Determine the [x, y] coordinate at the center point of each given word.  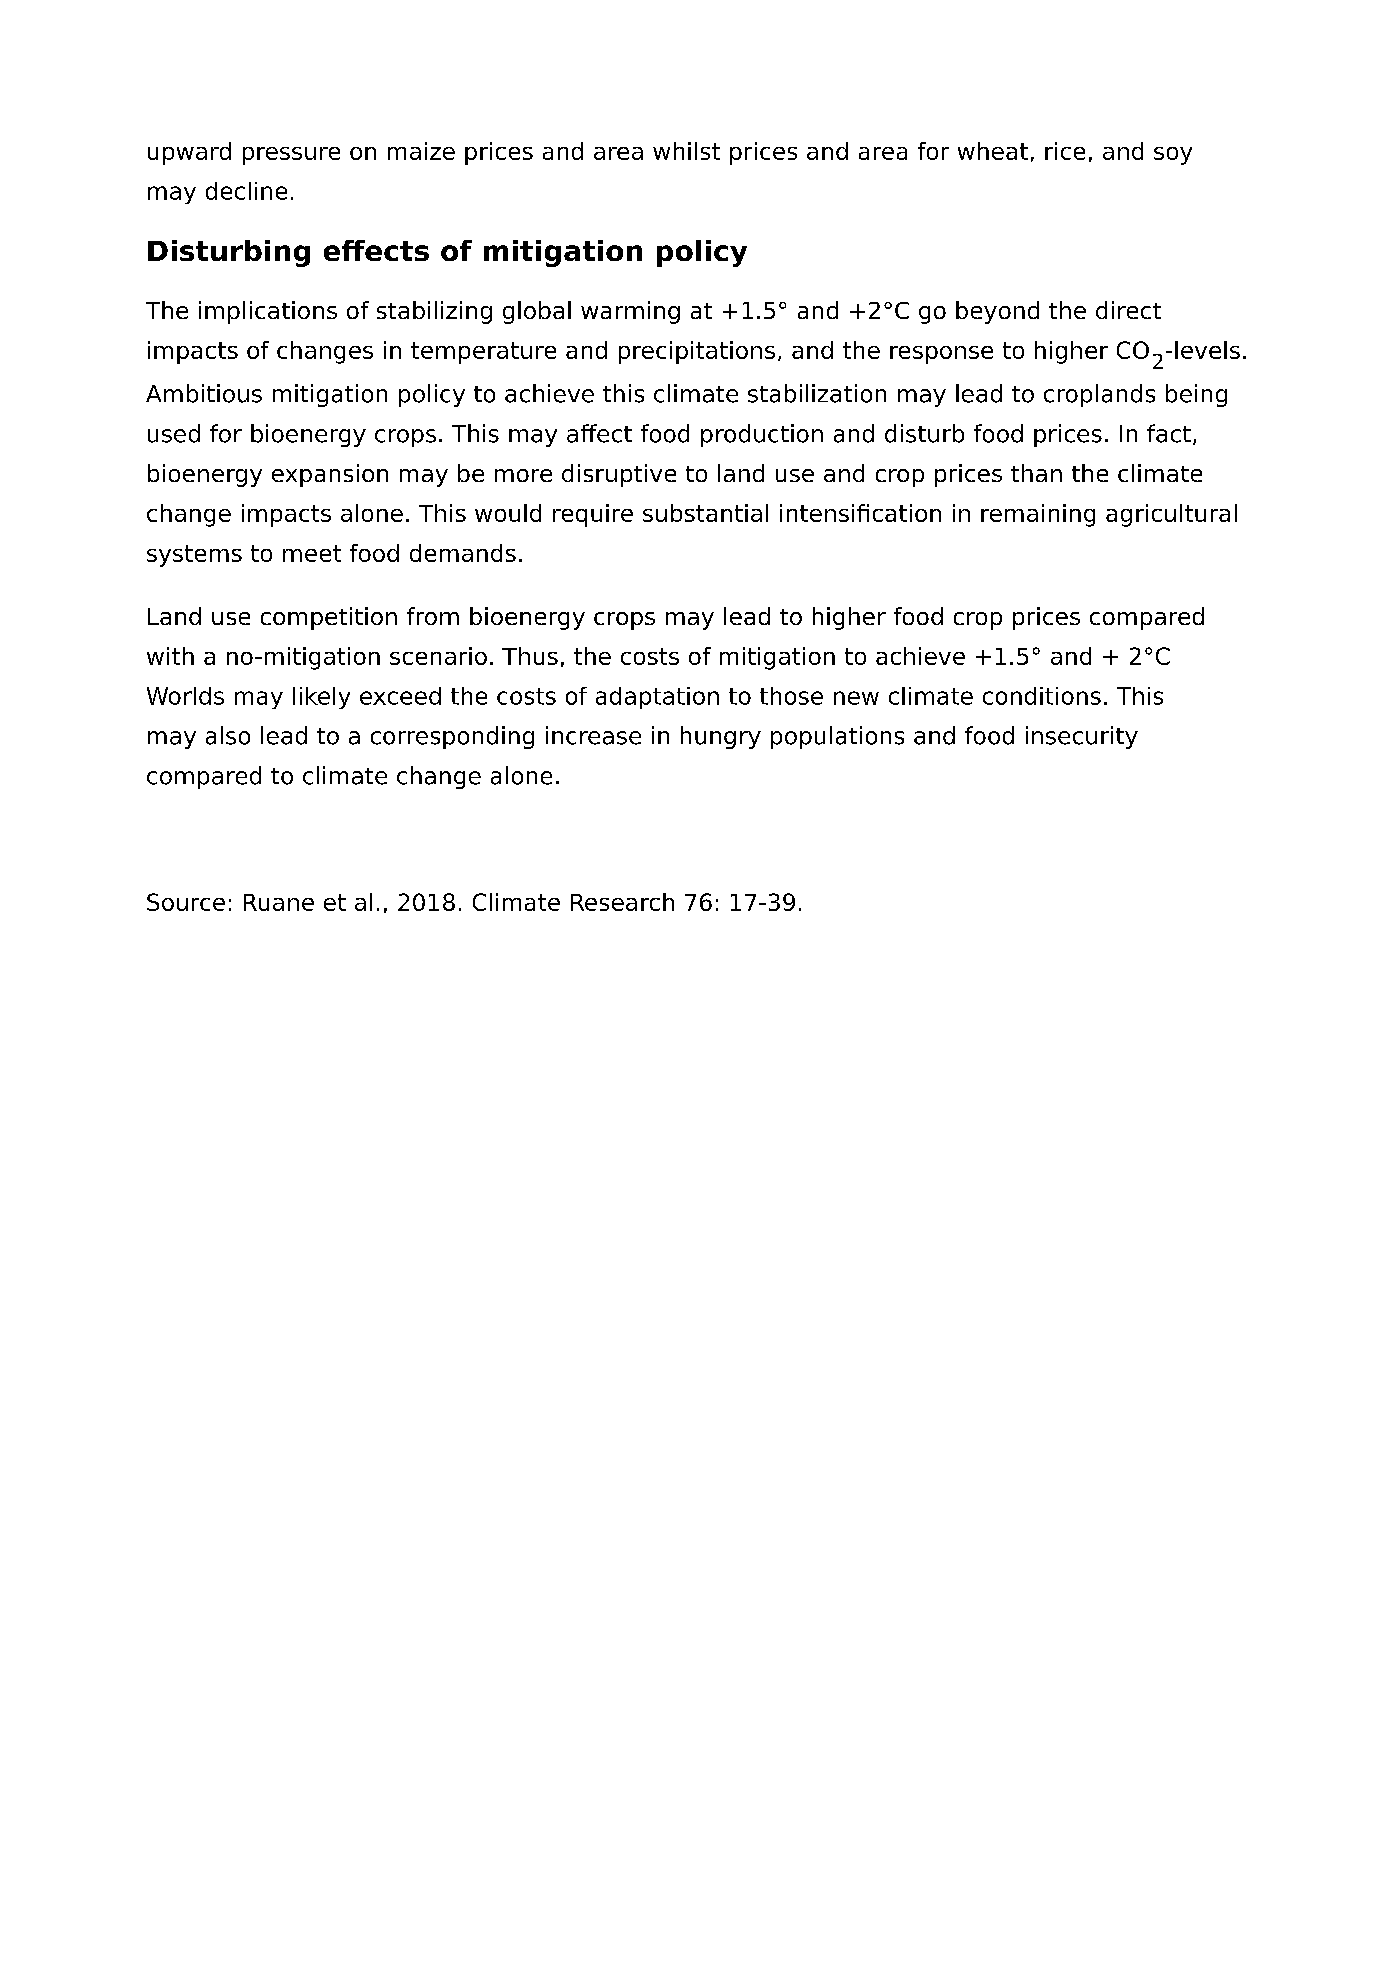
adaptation [657, 698]
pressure [291, 156]
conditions [1042, 696]
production [762, 435]
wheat [993, 151]
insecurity [1082, 737]
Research [622, 902]
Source [186, 902]
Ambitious [204, 393]
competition [329, 618]
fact [1169, 433]
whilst [686, 151]
